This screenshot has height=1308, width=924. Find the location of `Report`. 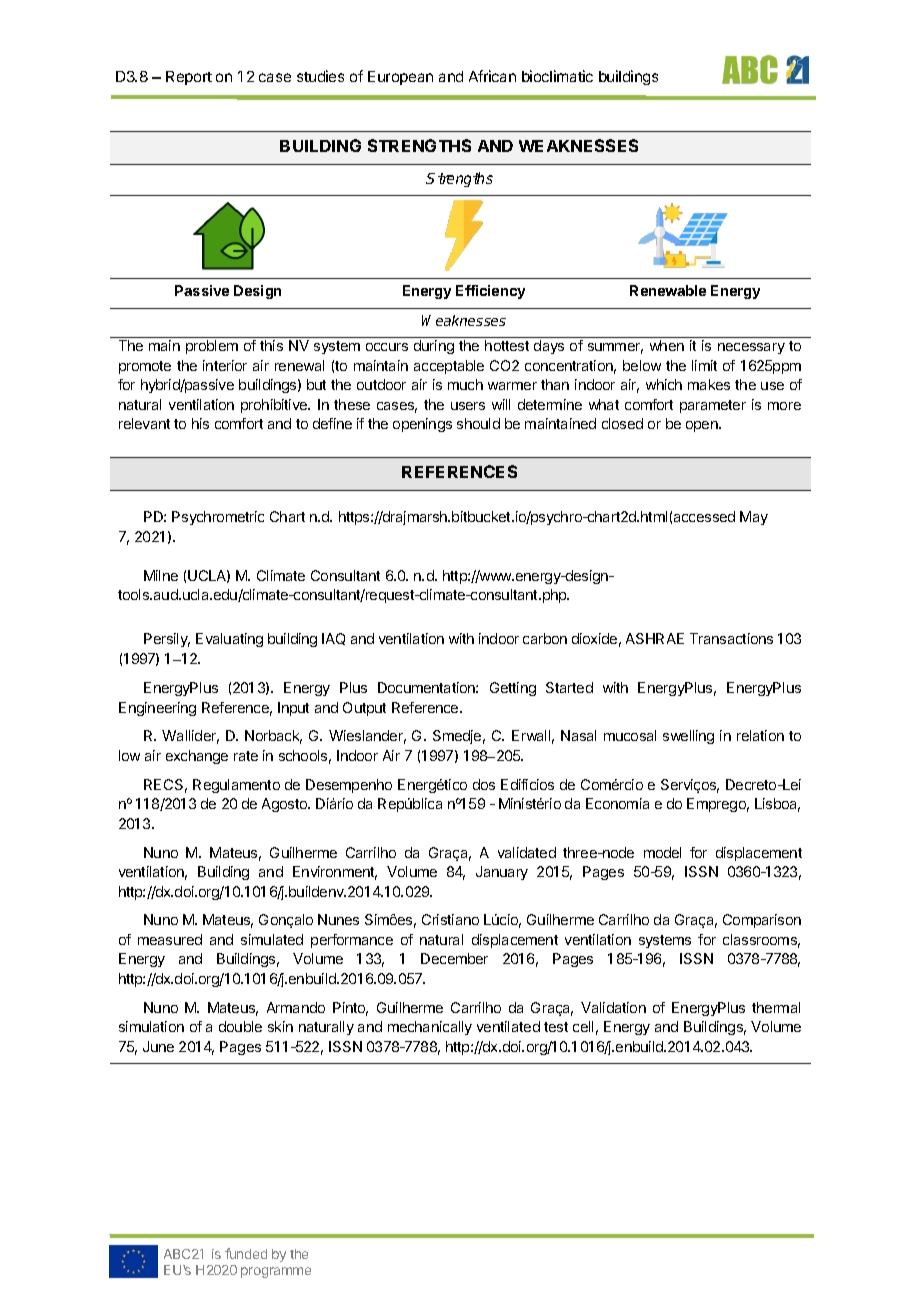

Report is located at coordinates (189, 78).
